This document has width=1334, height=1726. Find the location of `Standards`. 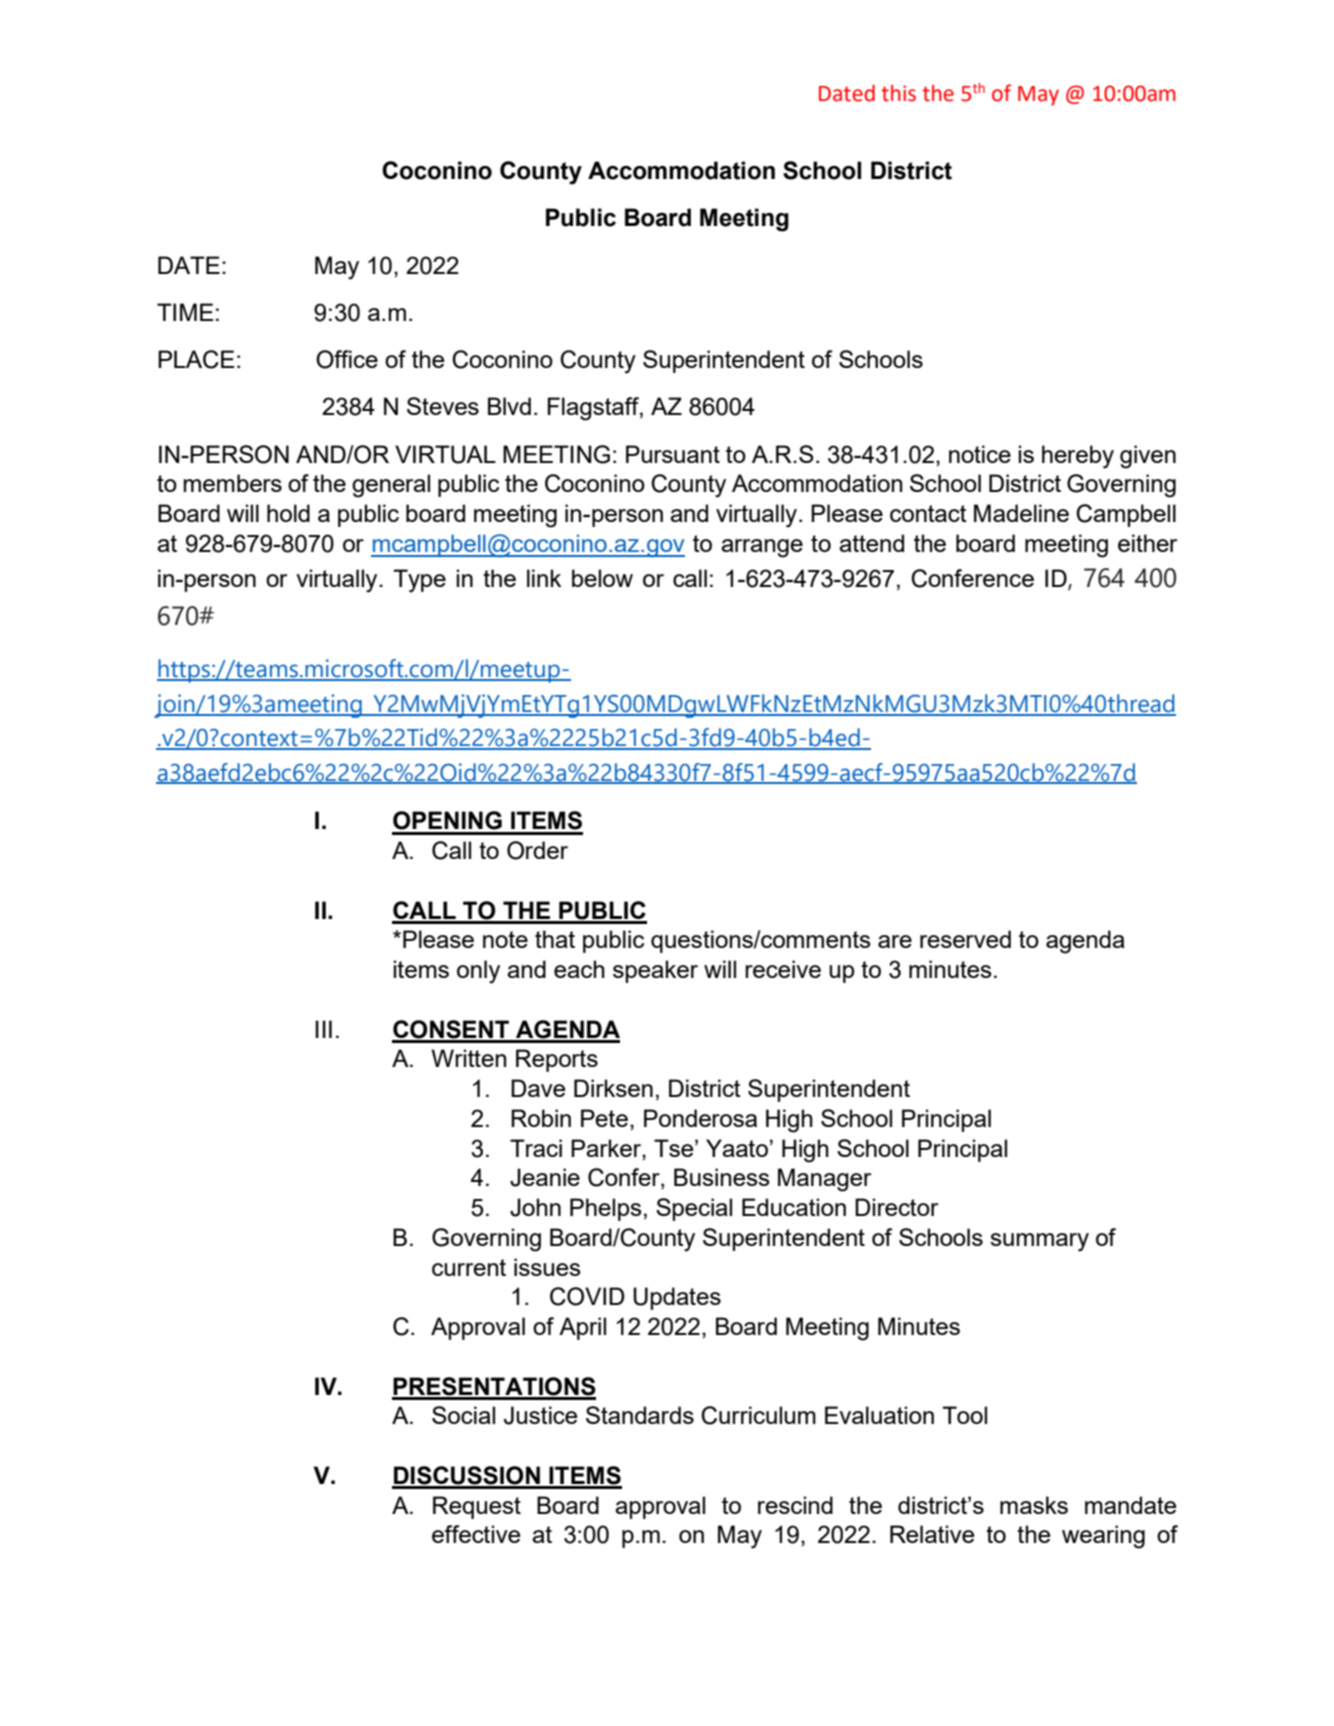

Standards is located at coordinates (640, 1415).
